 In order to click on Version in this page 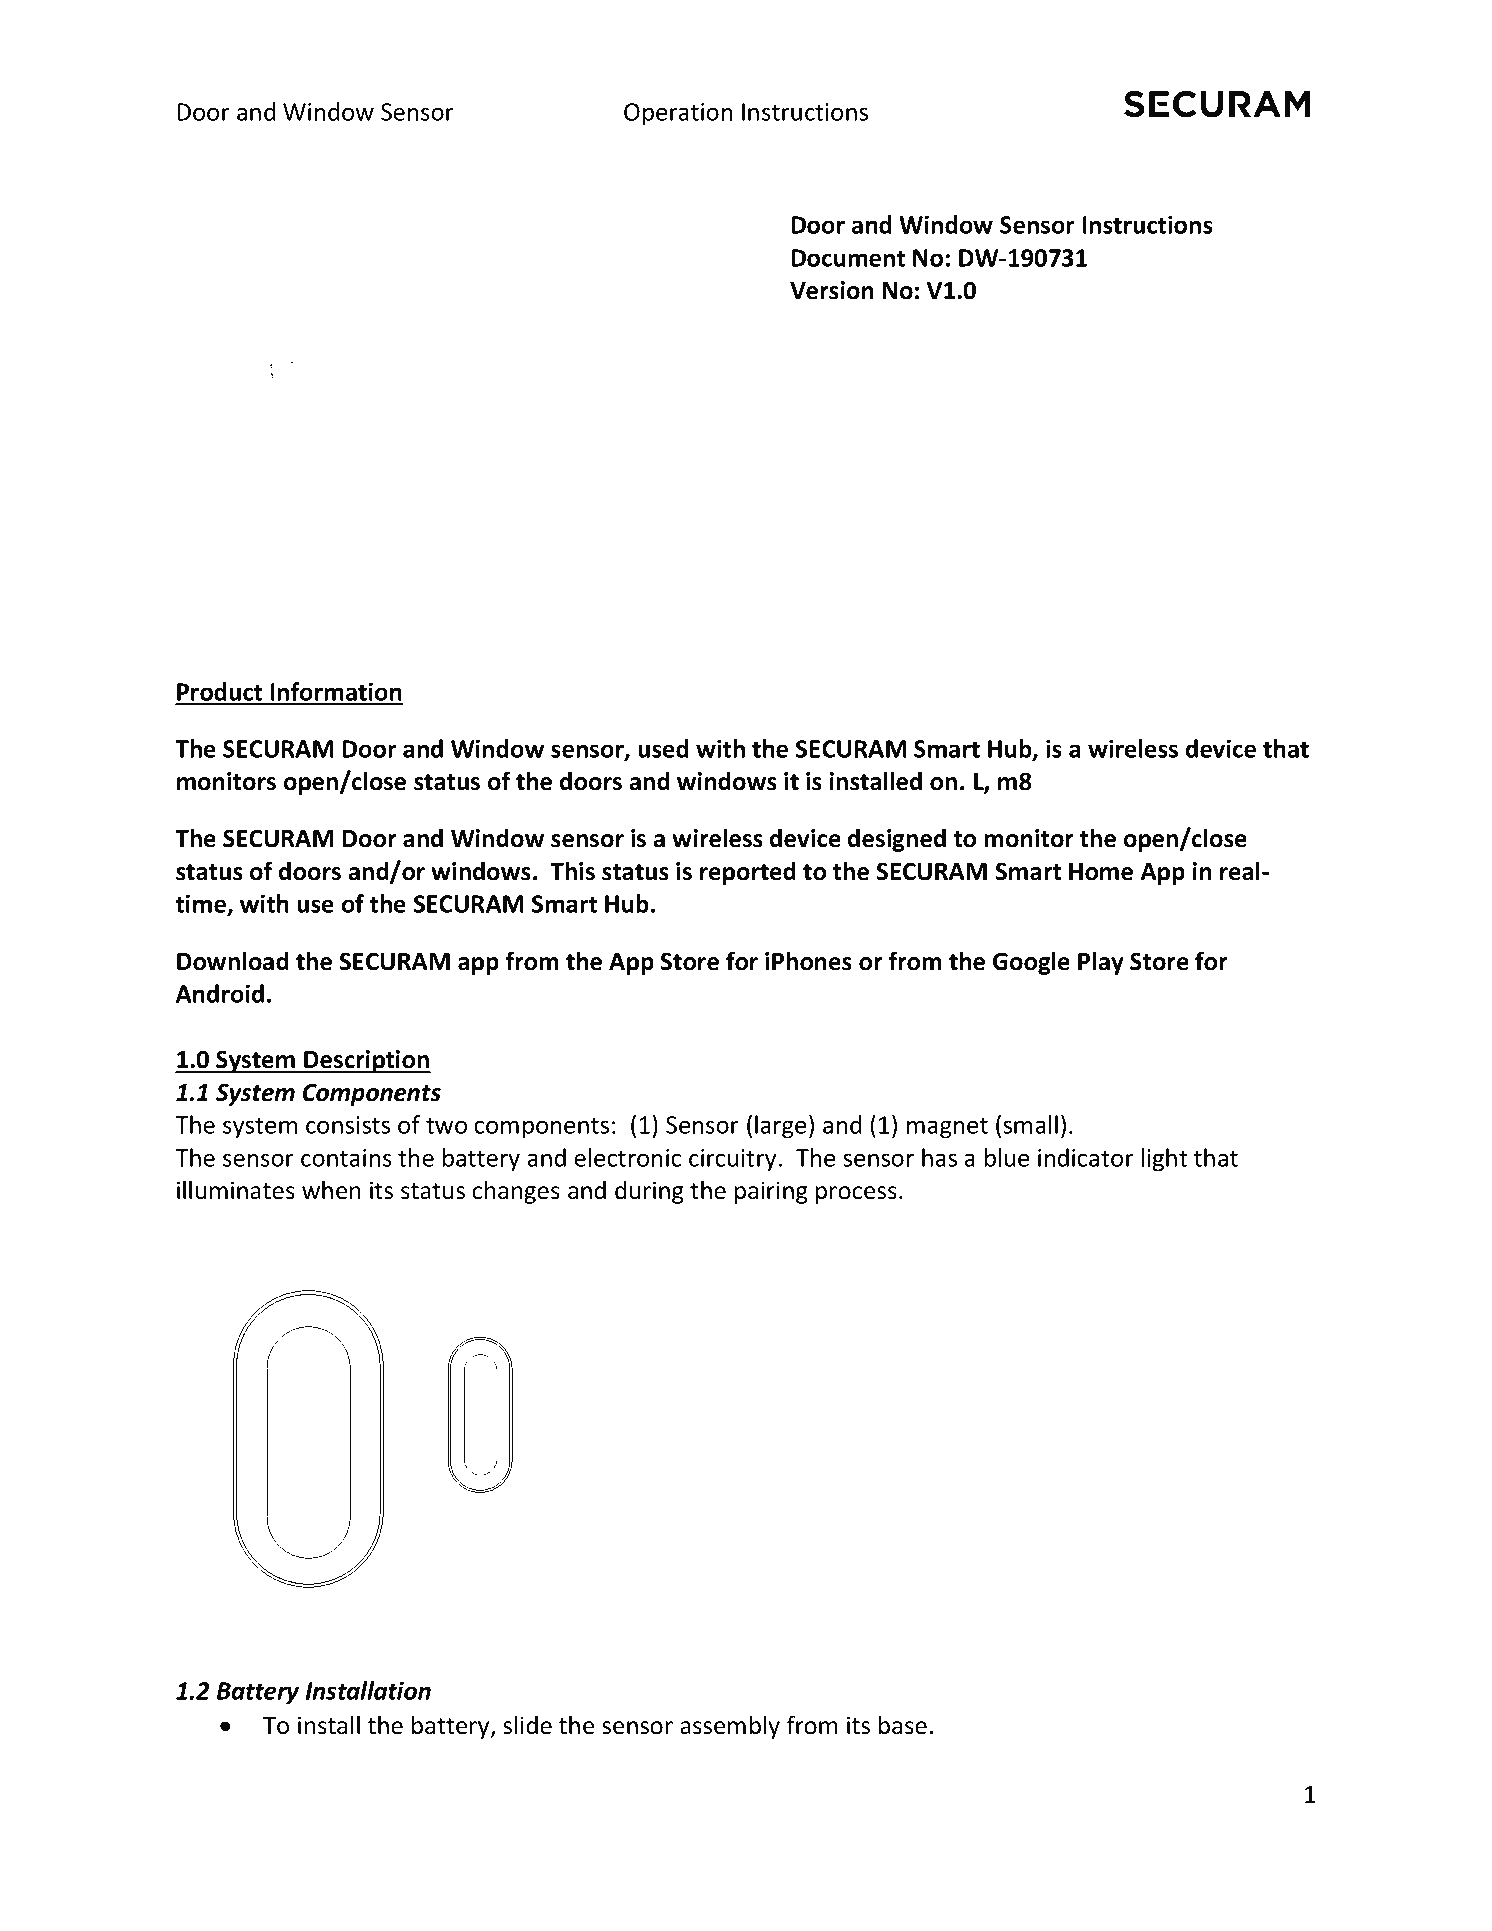, I will do `click(832, 290)`.
